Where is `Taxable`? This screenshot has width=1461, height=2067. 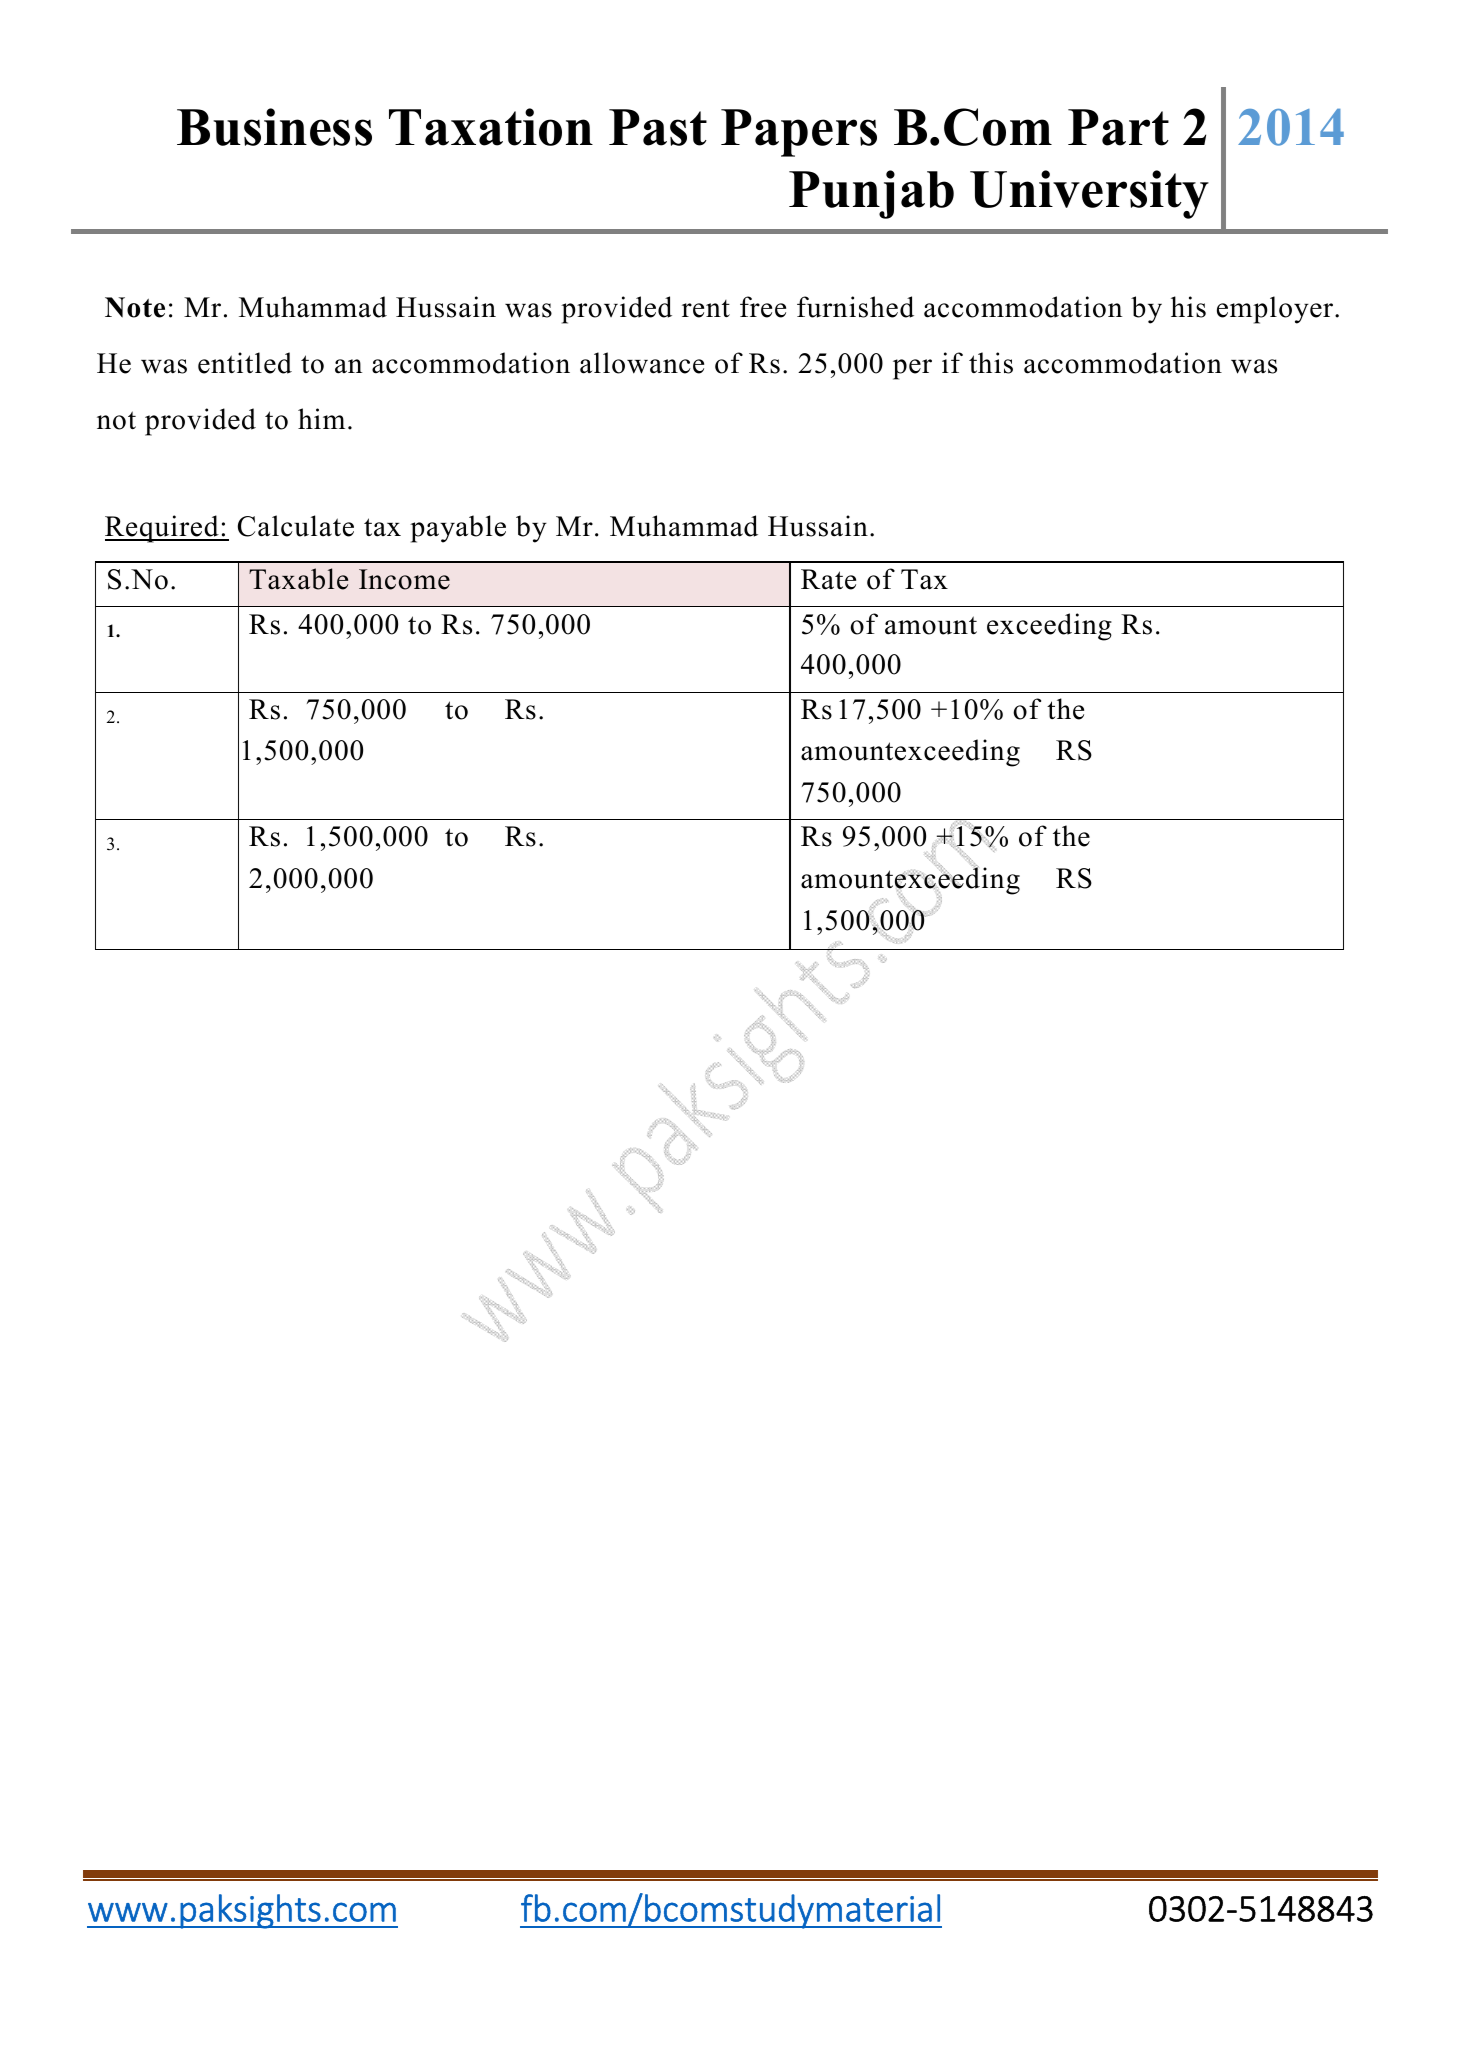 Taxable is located at coordinates (298, 579).
